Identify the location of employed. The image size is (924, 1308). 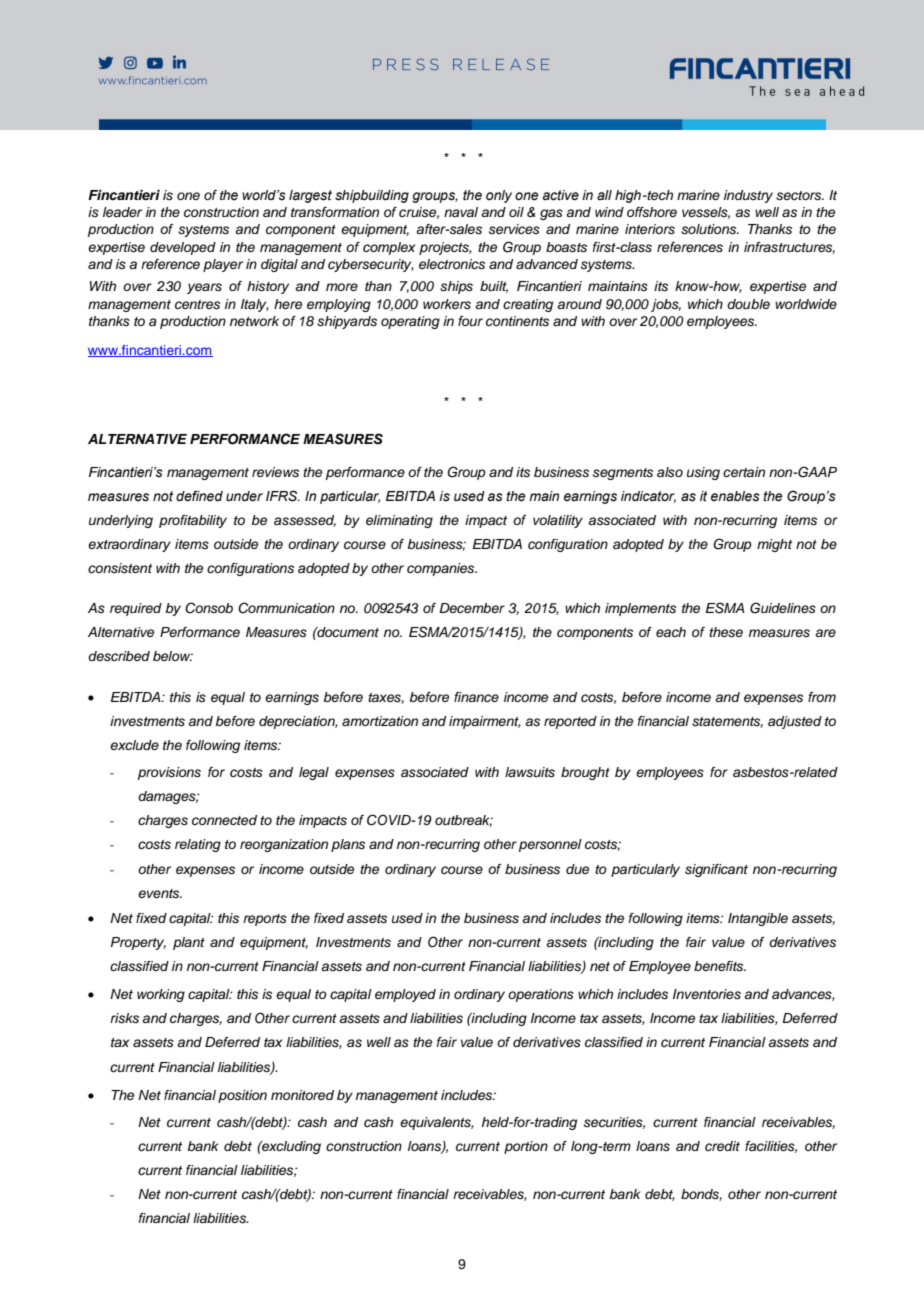
(405, 995).
